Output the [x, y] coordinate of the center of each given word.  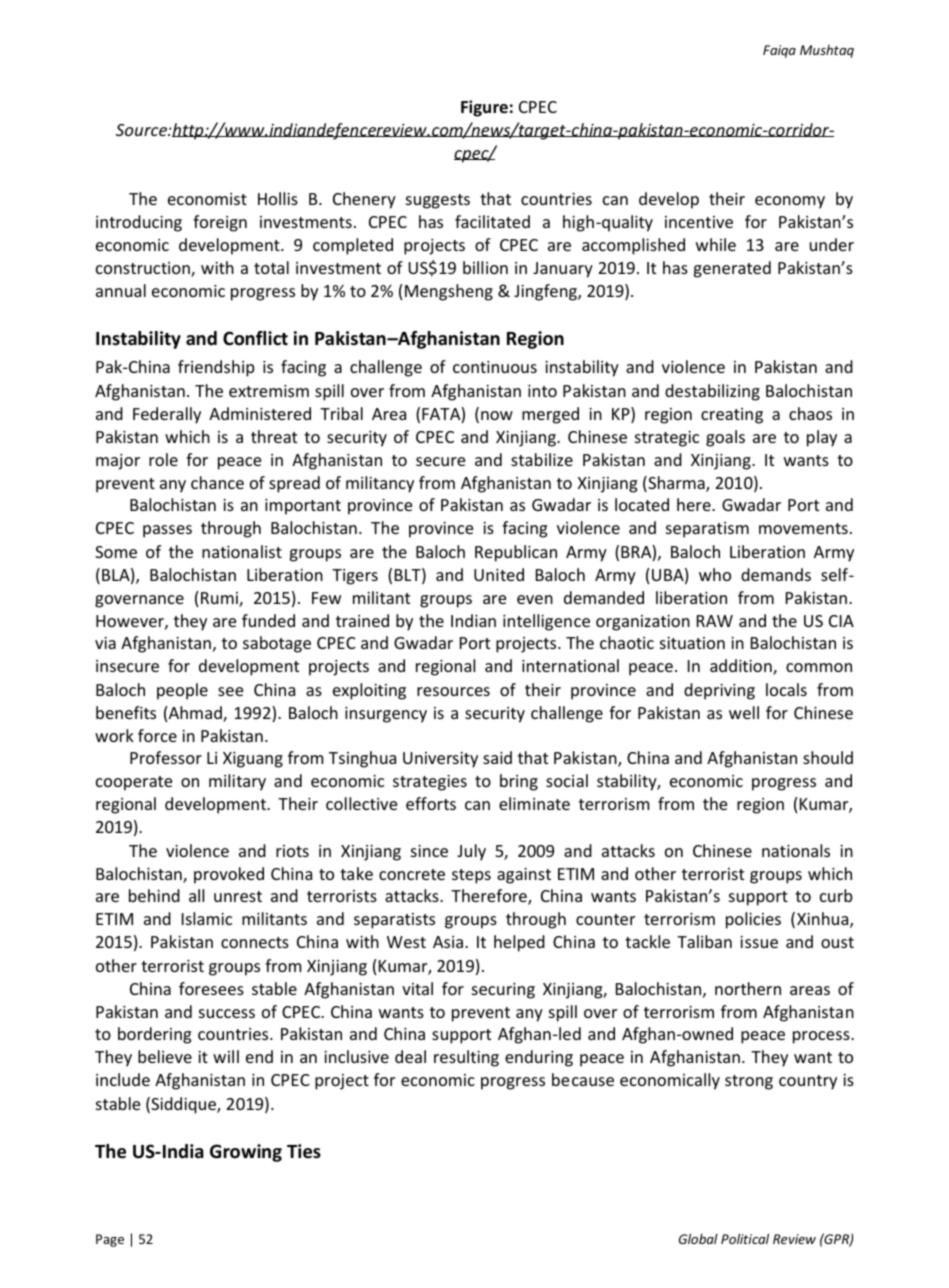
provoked [229, 875]
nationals [796, 850]
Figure [484, 108]
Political [745, 1238]
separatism [707, 530]
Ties [304, 1151]
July [471, 852]
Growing [246, 1153]
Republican [516, 553]
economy [790, 202]
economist [207, 199]
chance [217, 482]
